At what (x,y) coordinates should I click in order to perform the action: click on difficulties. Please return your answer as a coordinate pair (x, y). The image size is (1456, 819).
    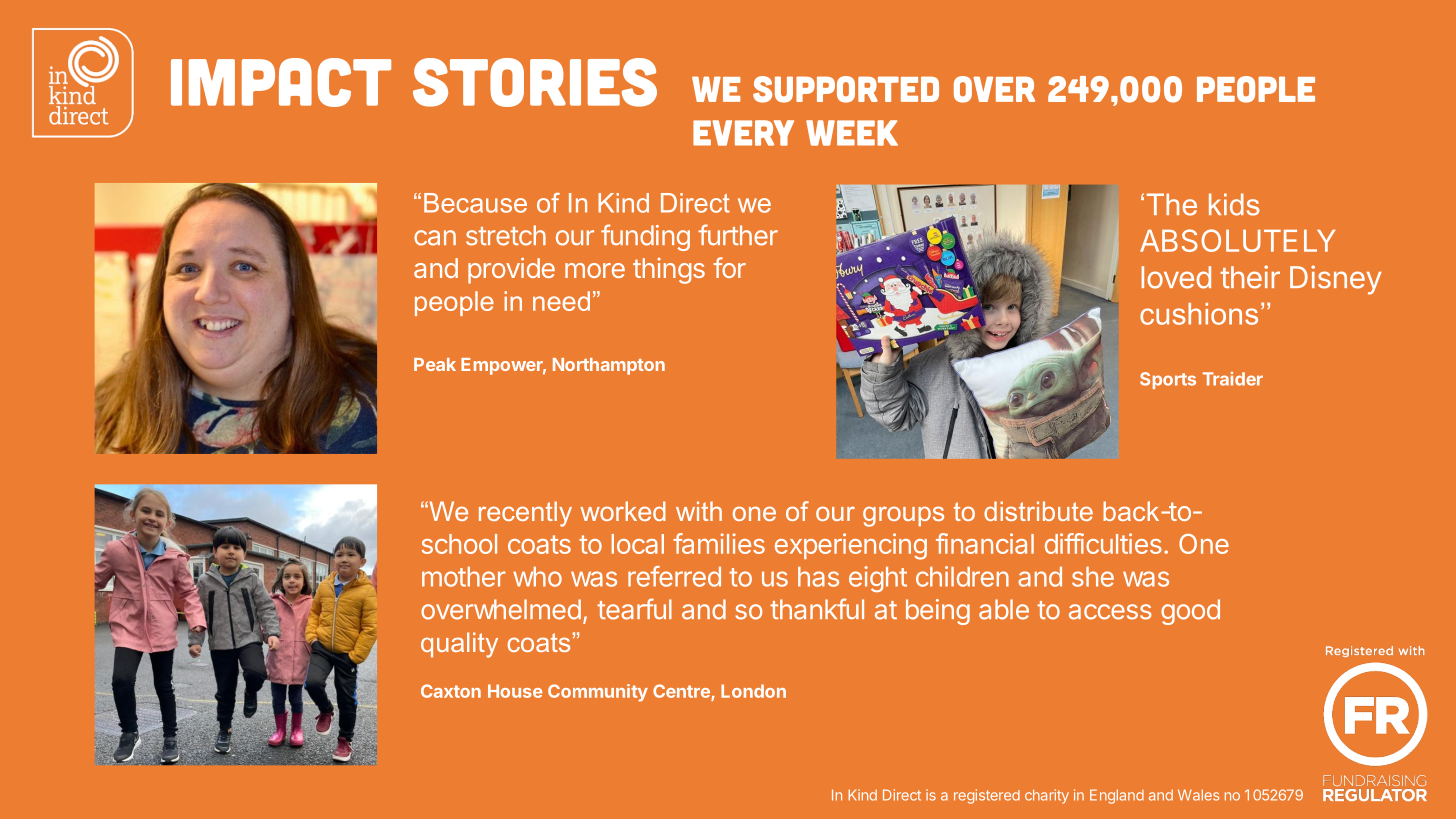
    Looking at the image, I should click on (1103, 543).
